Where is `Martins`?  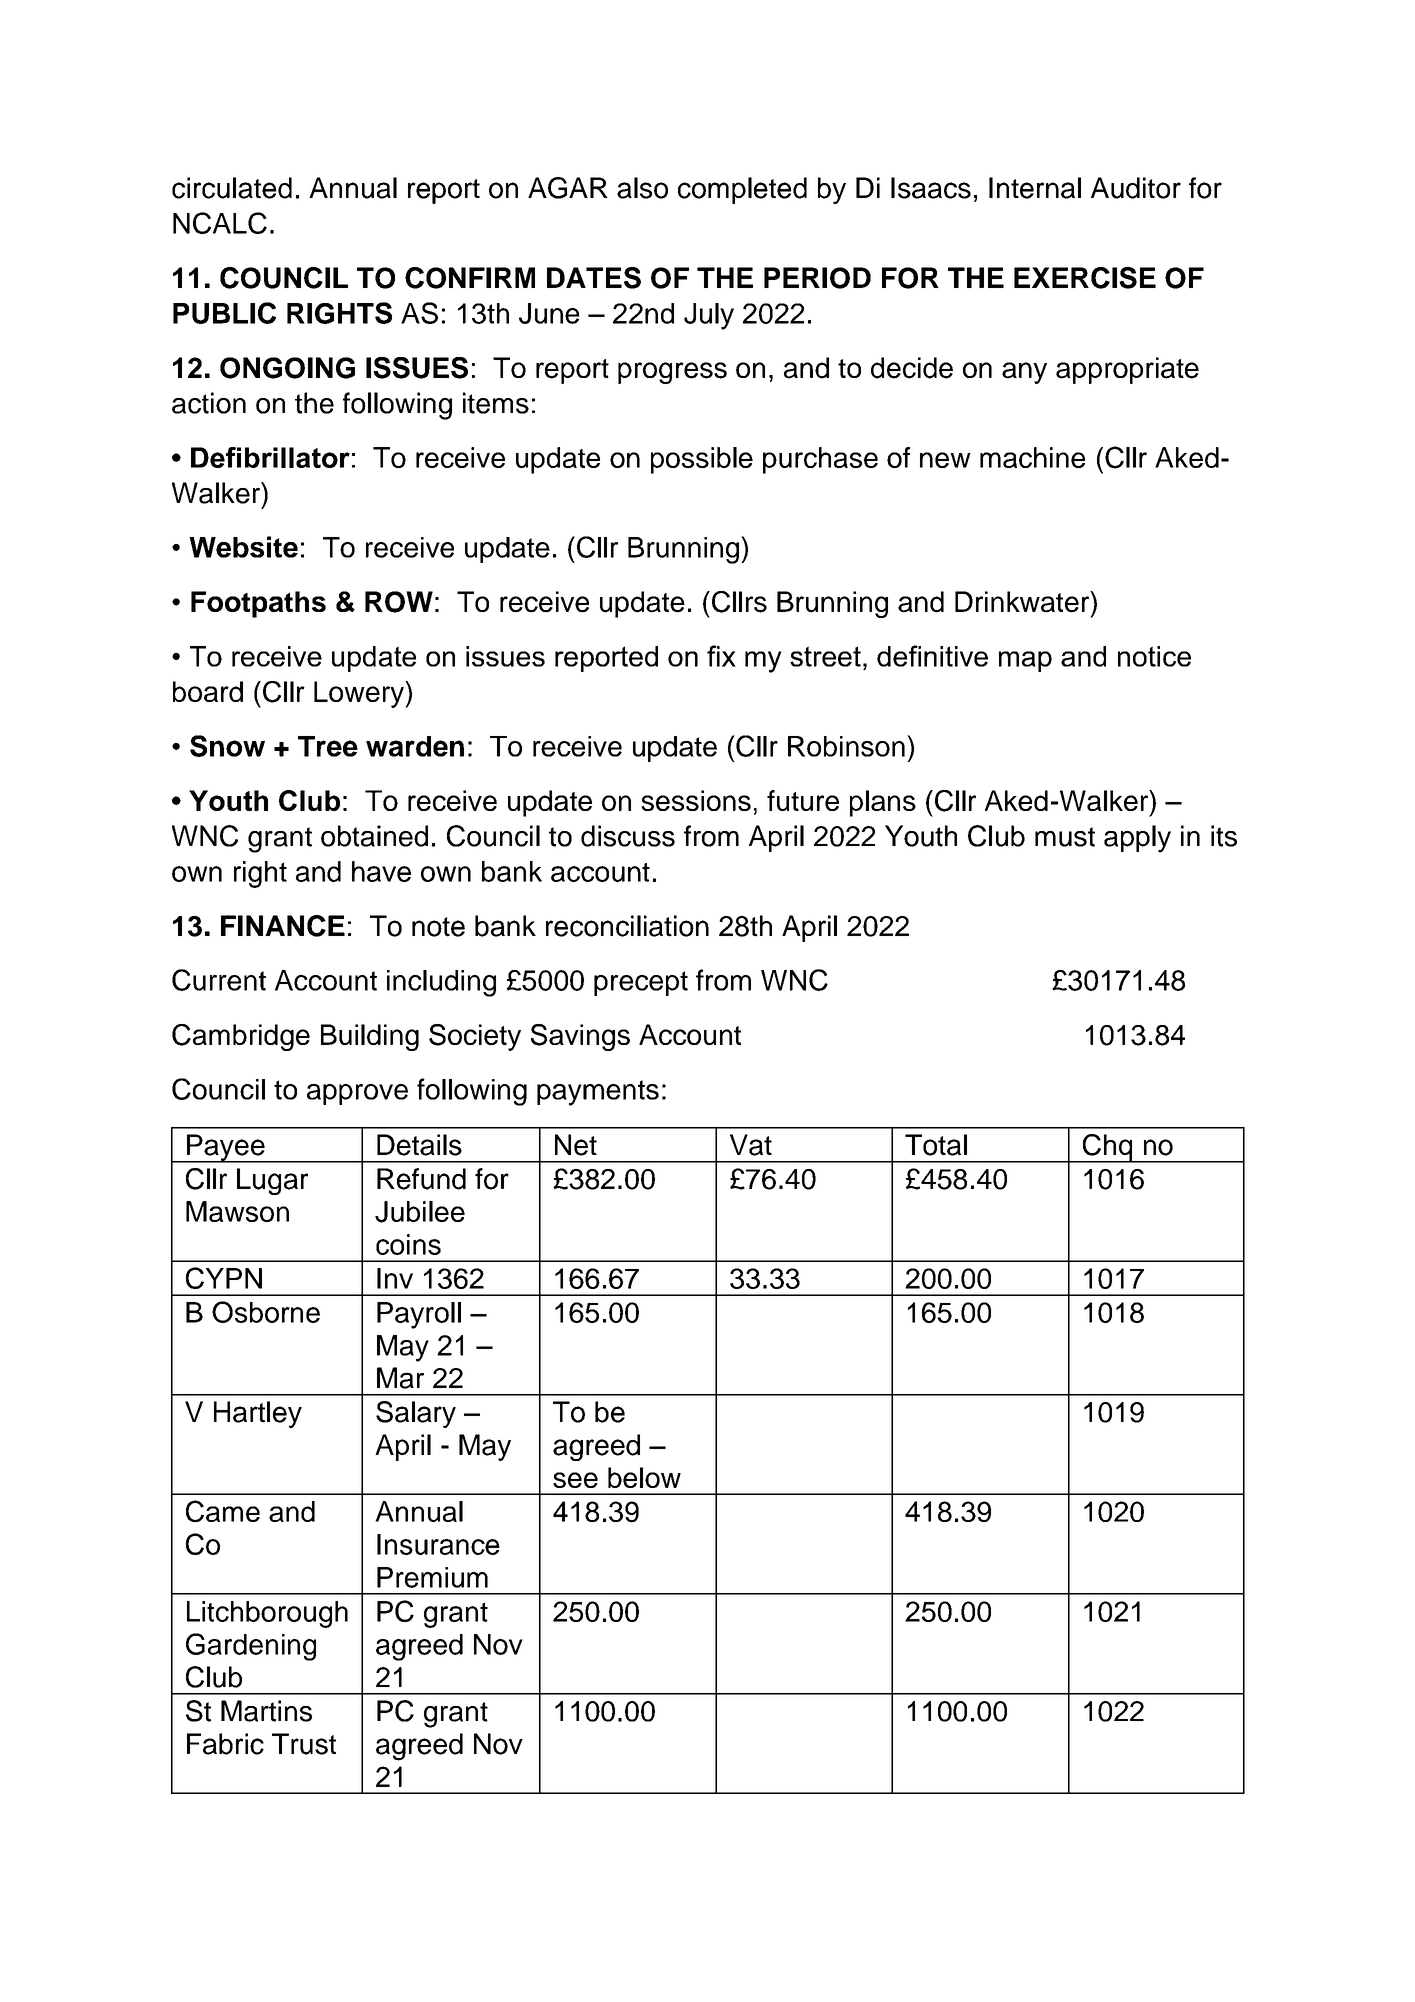 Martins is located at coordinates (266, 1711).
